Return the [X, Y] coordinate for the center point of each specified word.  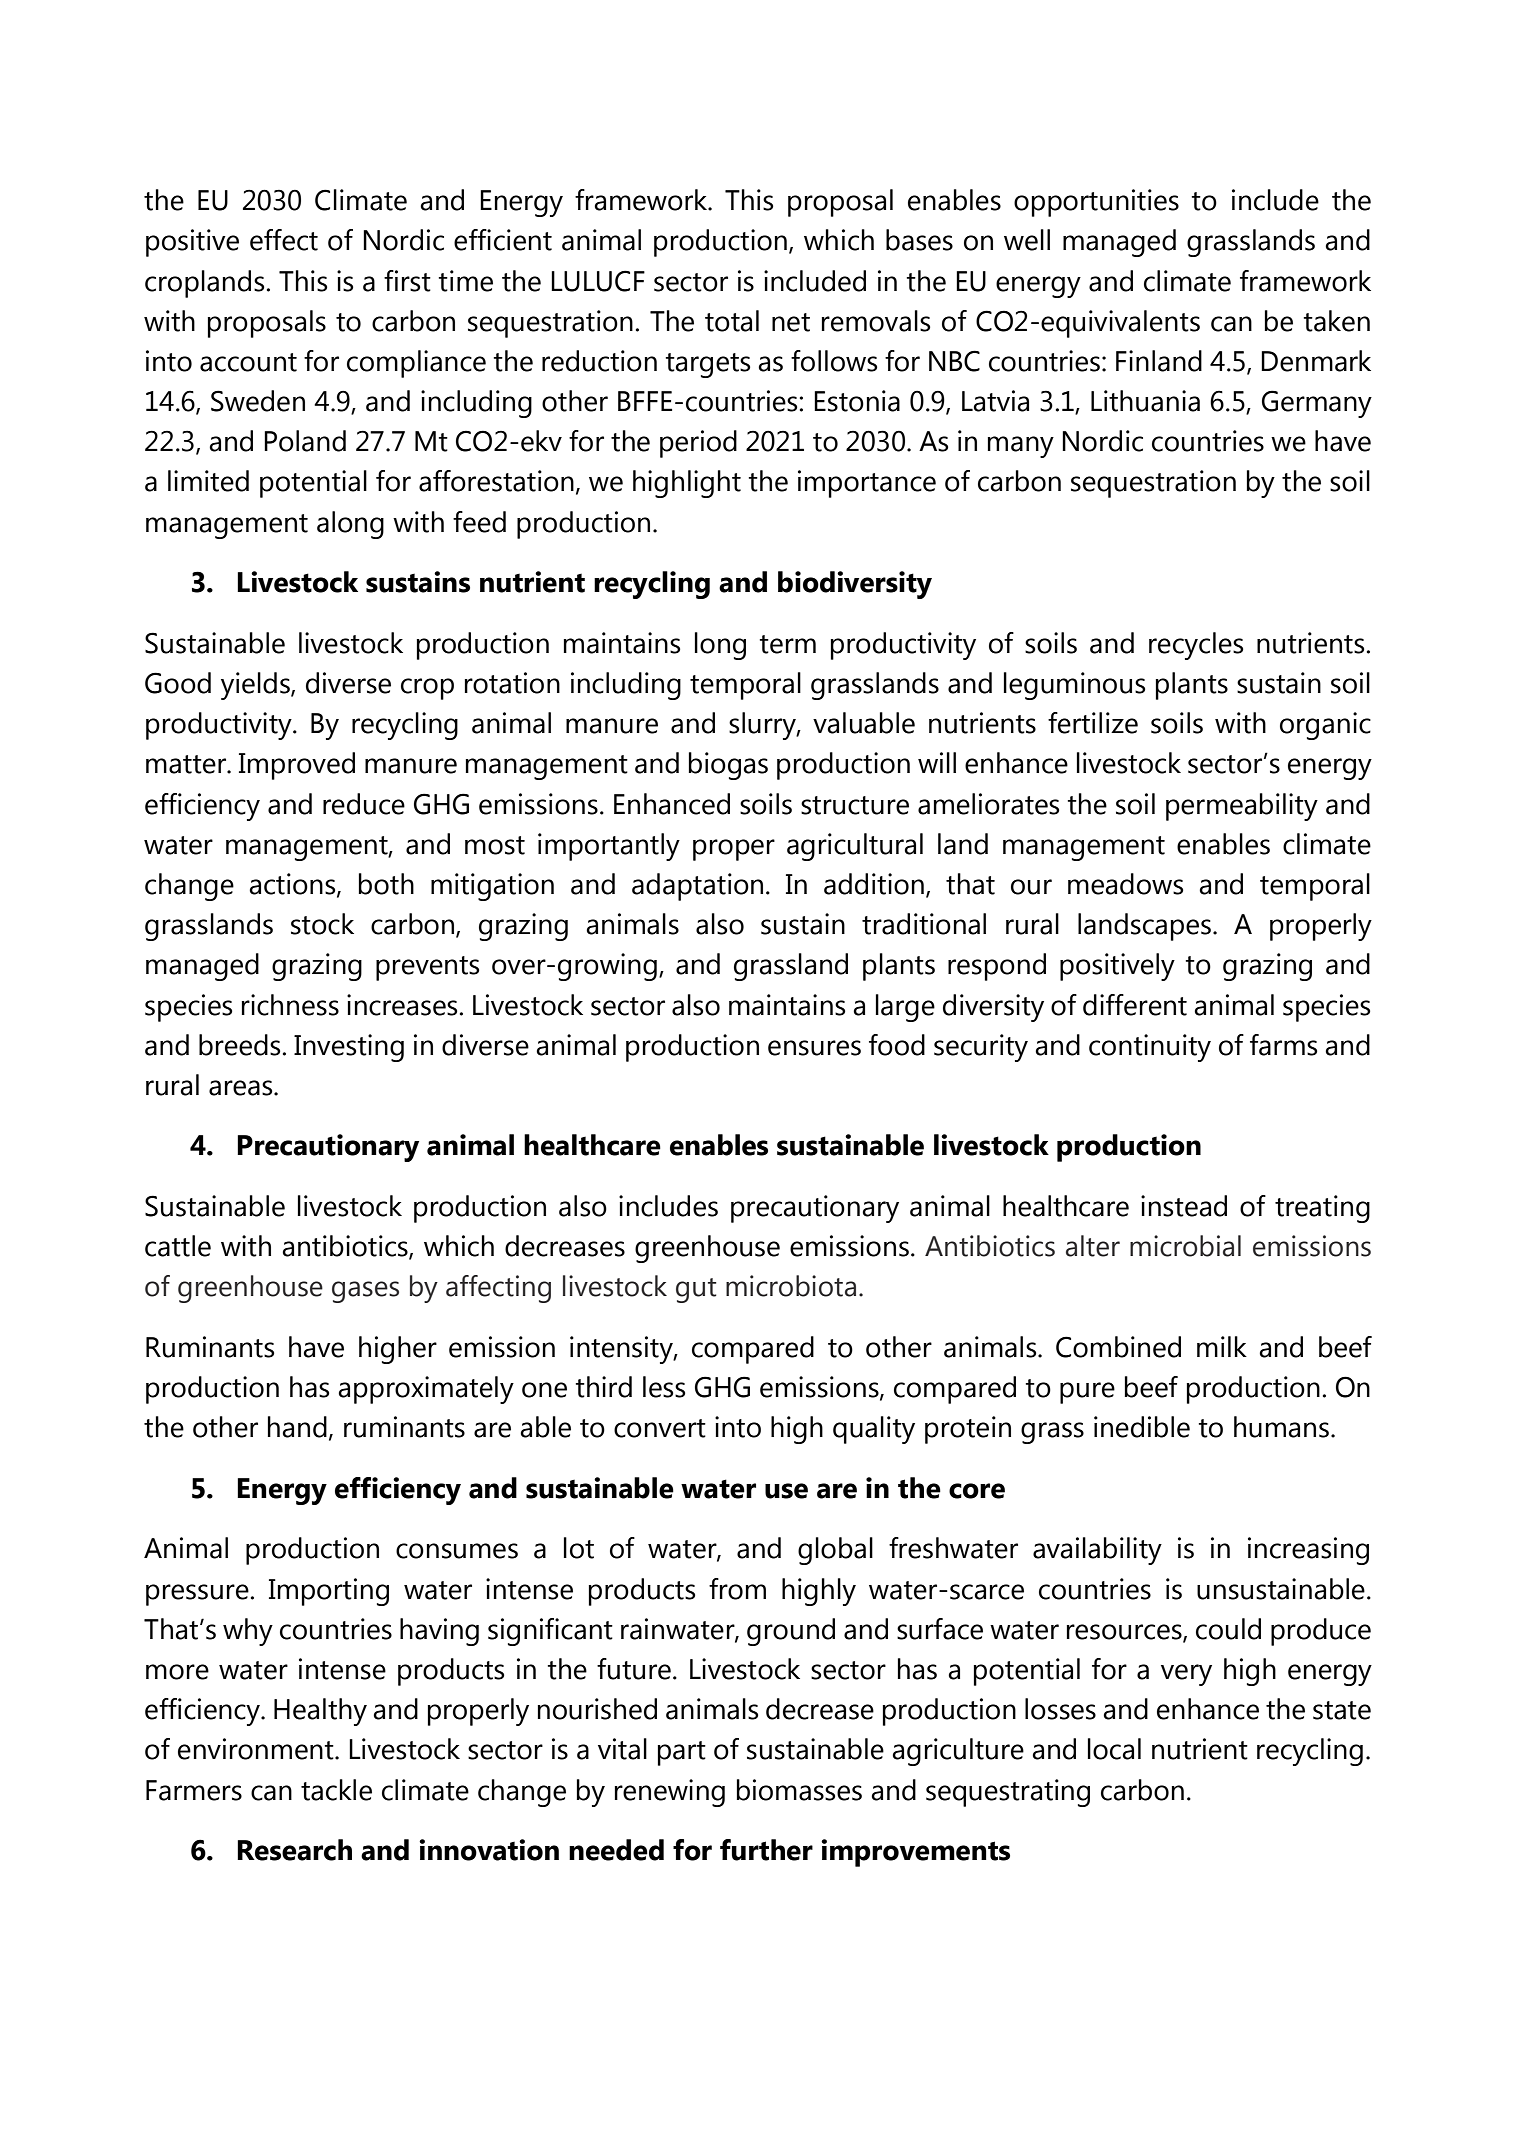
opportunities [1096, 203]
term [787, 644]
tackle [336, 1790]
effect [284, 240]
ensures [814, 1048]
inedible [1142, 1427]
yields [256, 686]
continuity [1150, 1048]
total [732, 321]
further [766, 1850]
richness [290, 1005]
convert [660, 1428]
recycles [1196, 646]
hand [297, 1427]
